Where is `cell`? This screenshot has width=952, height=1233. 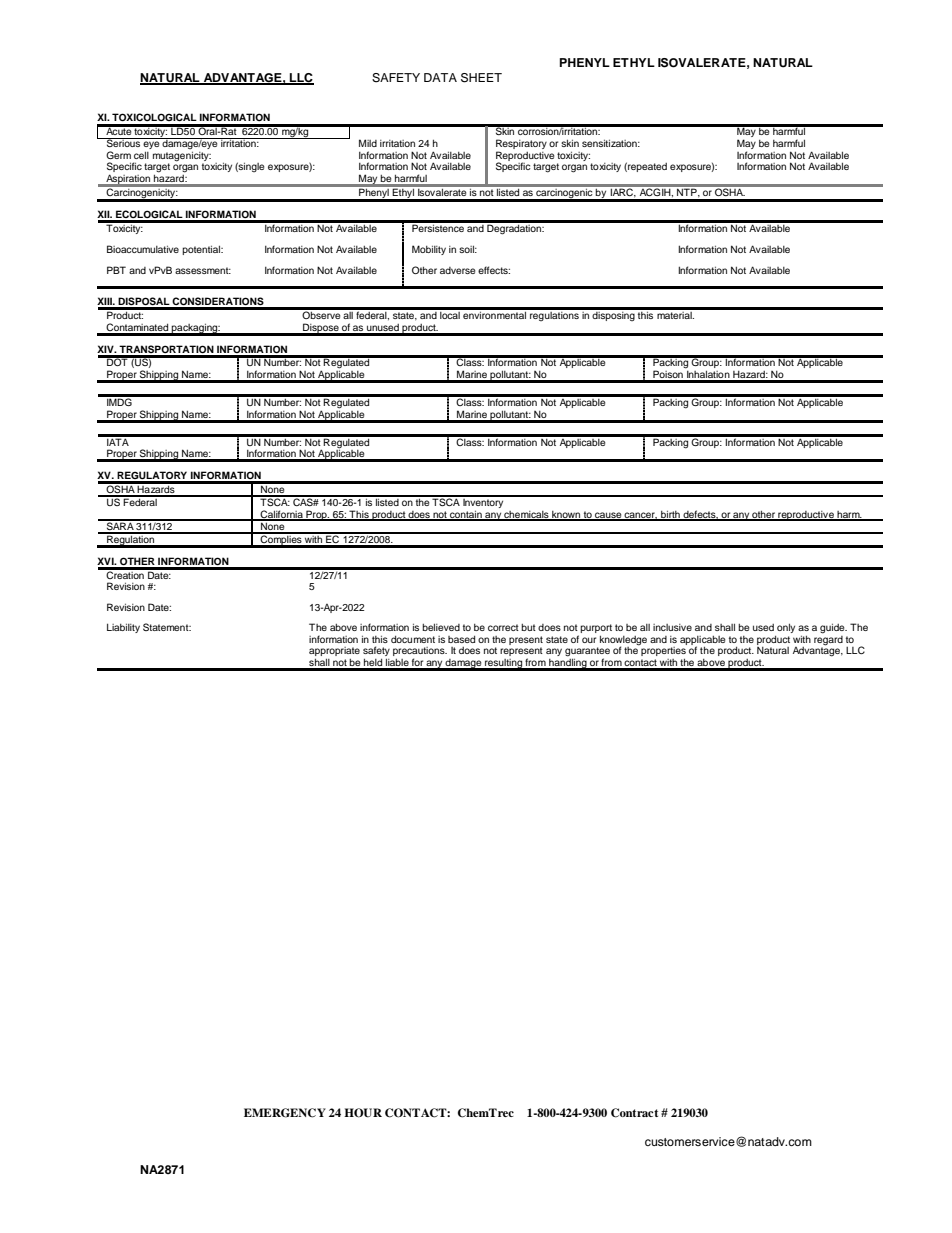 cell is located at coordinates (141, 155).
